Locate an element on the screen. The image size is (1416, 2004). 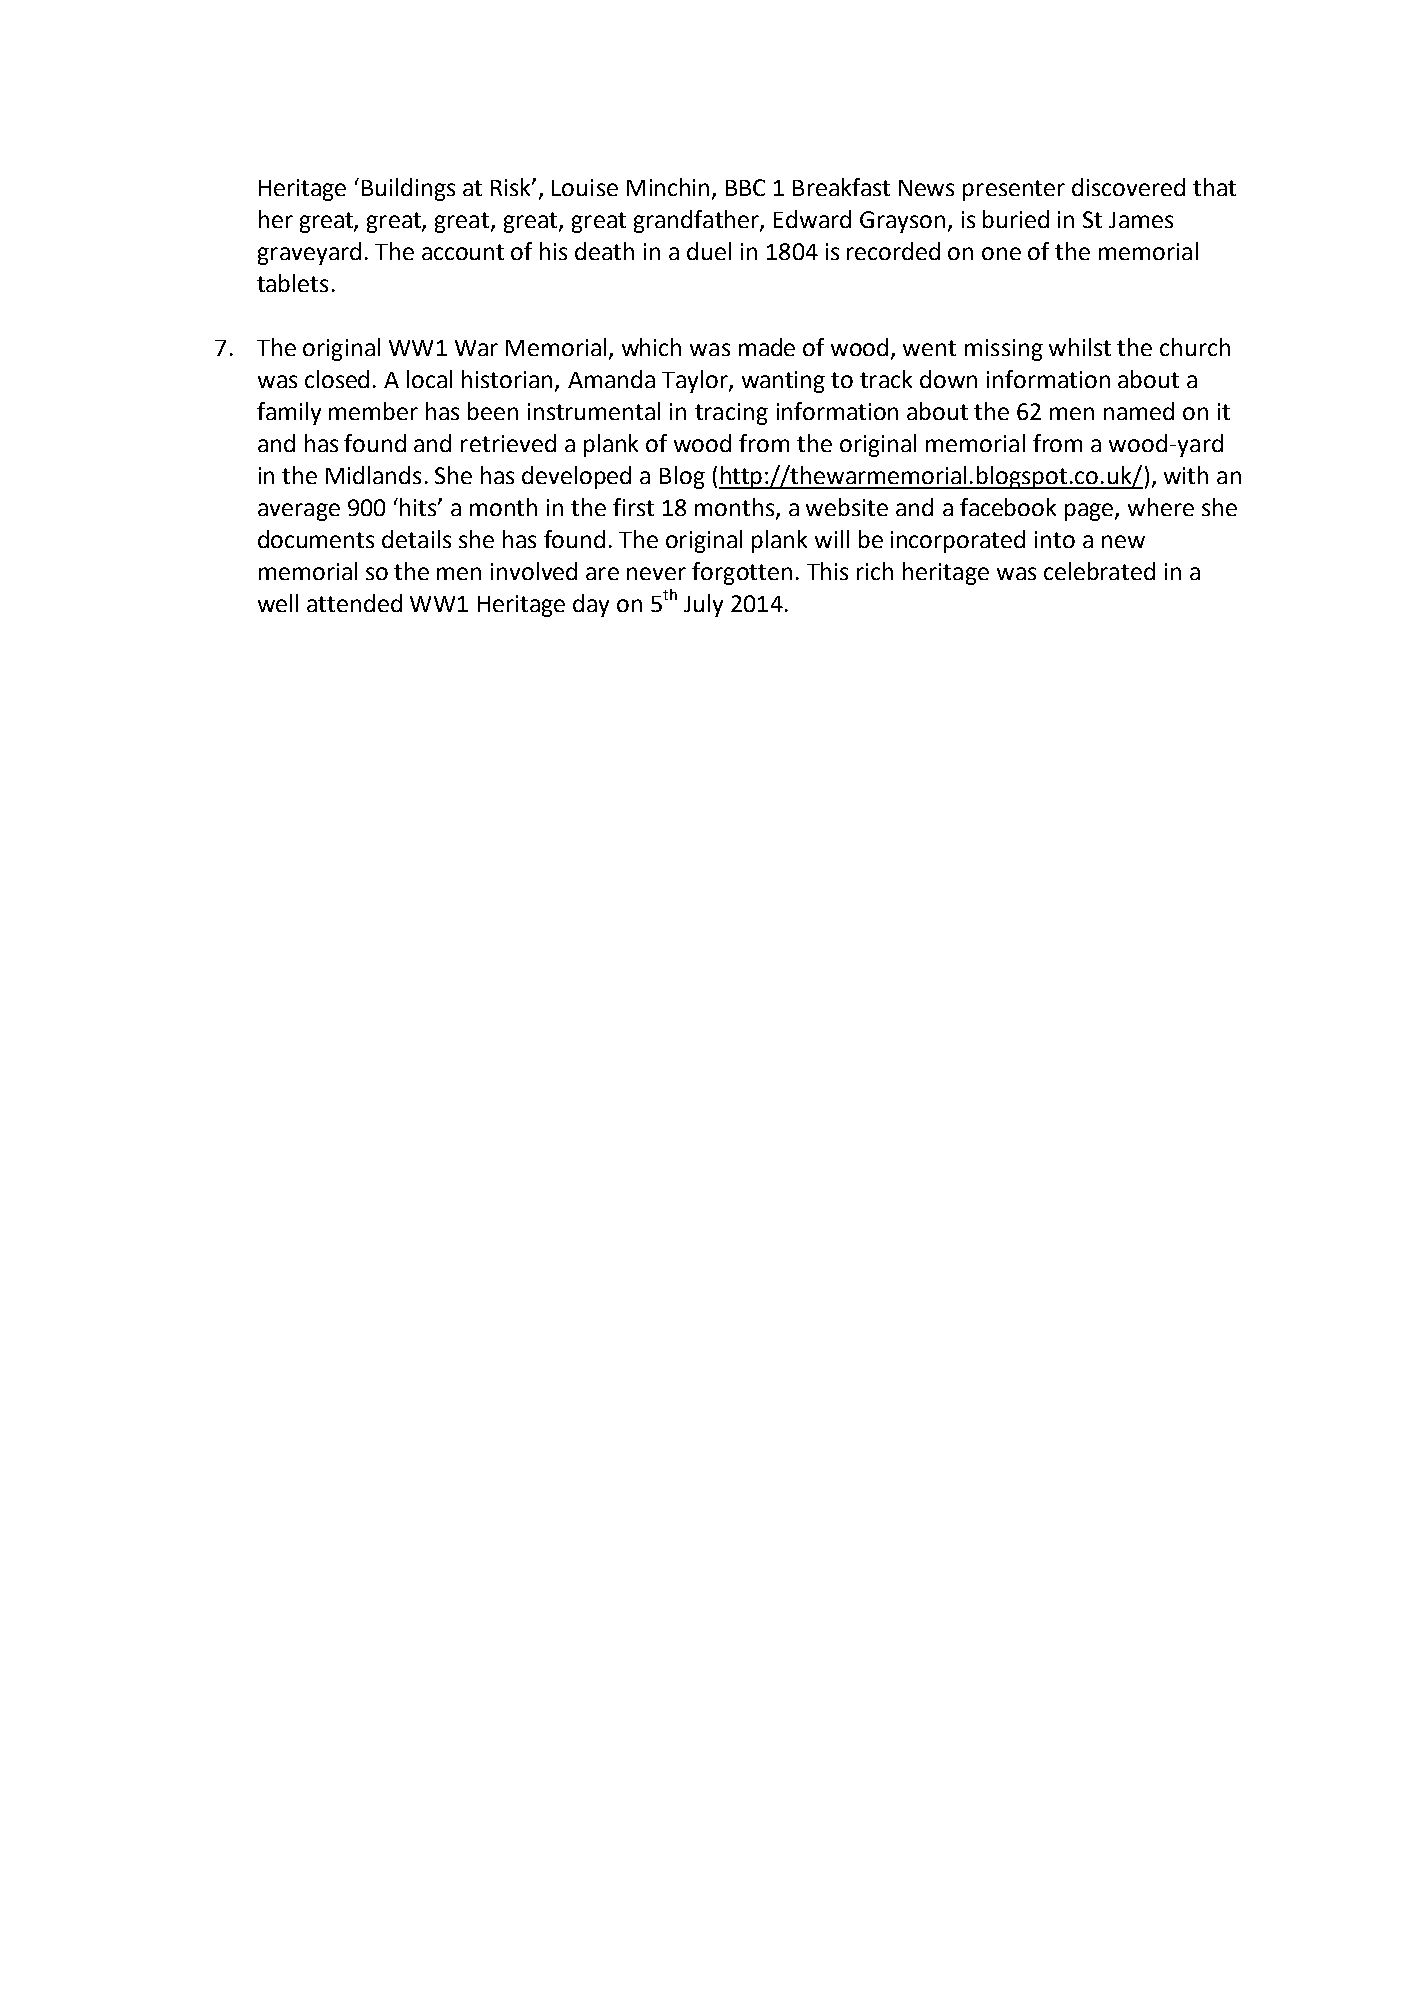
attended is located at coordinates (354, 603).
